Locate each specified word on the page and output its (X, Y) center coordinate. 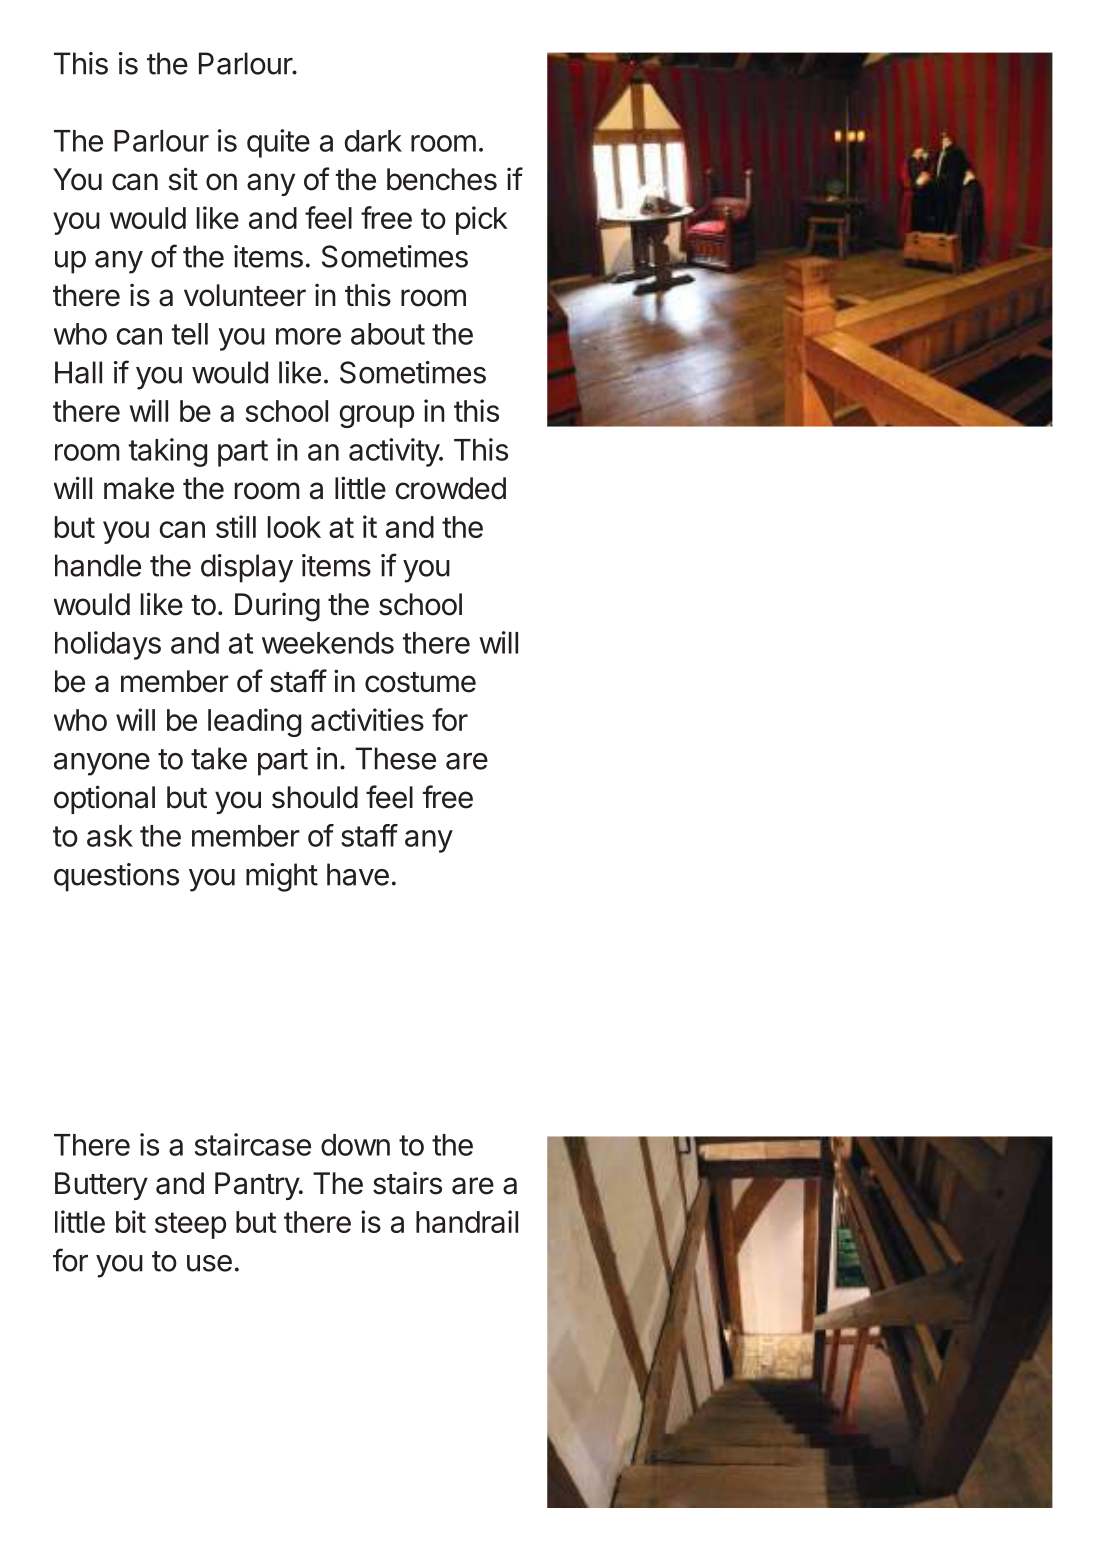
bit (131, 1221)
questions (116, 877)
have (358, 874)
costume (420, 682)
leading (254, 722)
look (294, 527)
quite (278, 143)
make (139, 488)
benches (442, 179)
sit (183, 179)
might (282, 877)
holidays (108, 645)
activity (395, 452)
